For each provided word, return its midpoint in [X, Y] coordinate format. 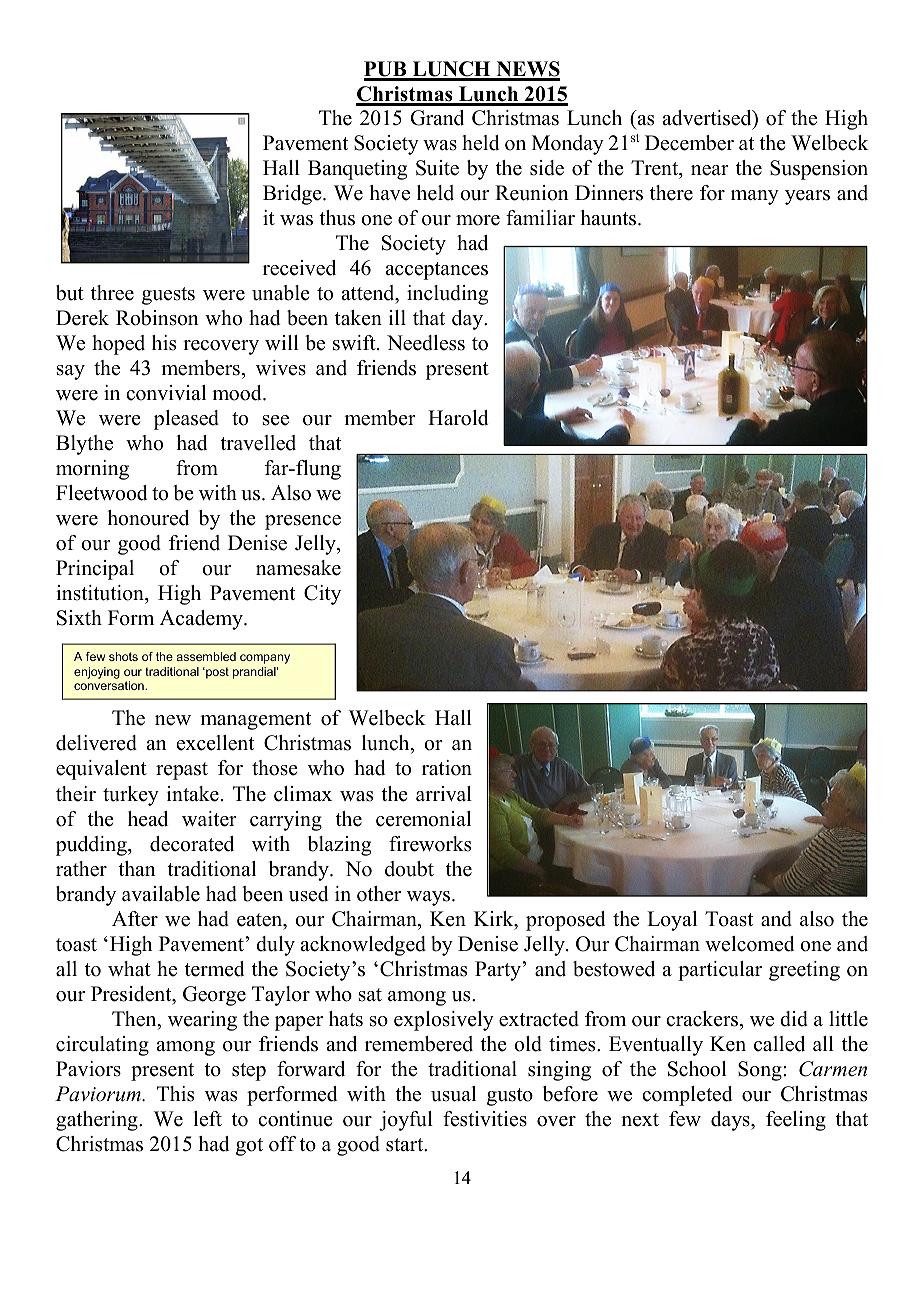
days [731, 1121]
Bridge [293, 195]
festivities [485, 1119]
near [710, 170]
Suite [437, 168]
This [175, 1094]
